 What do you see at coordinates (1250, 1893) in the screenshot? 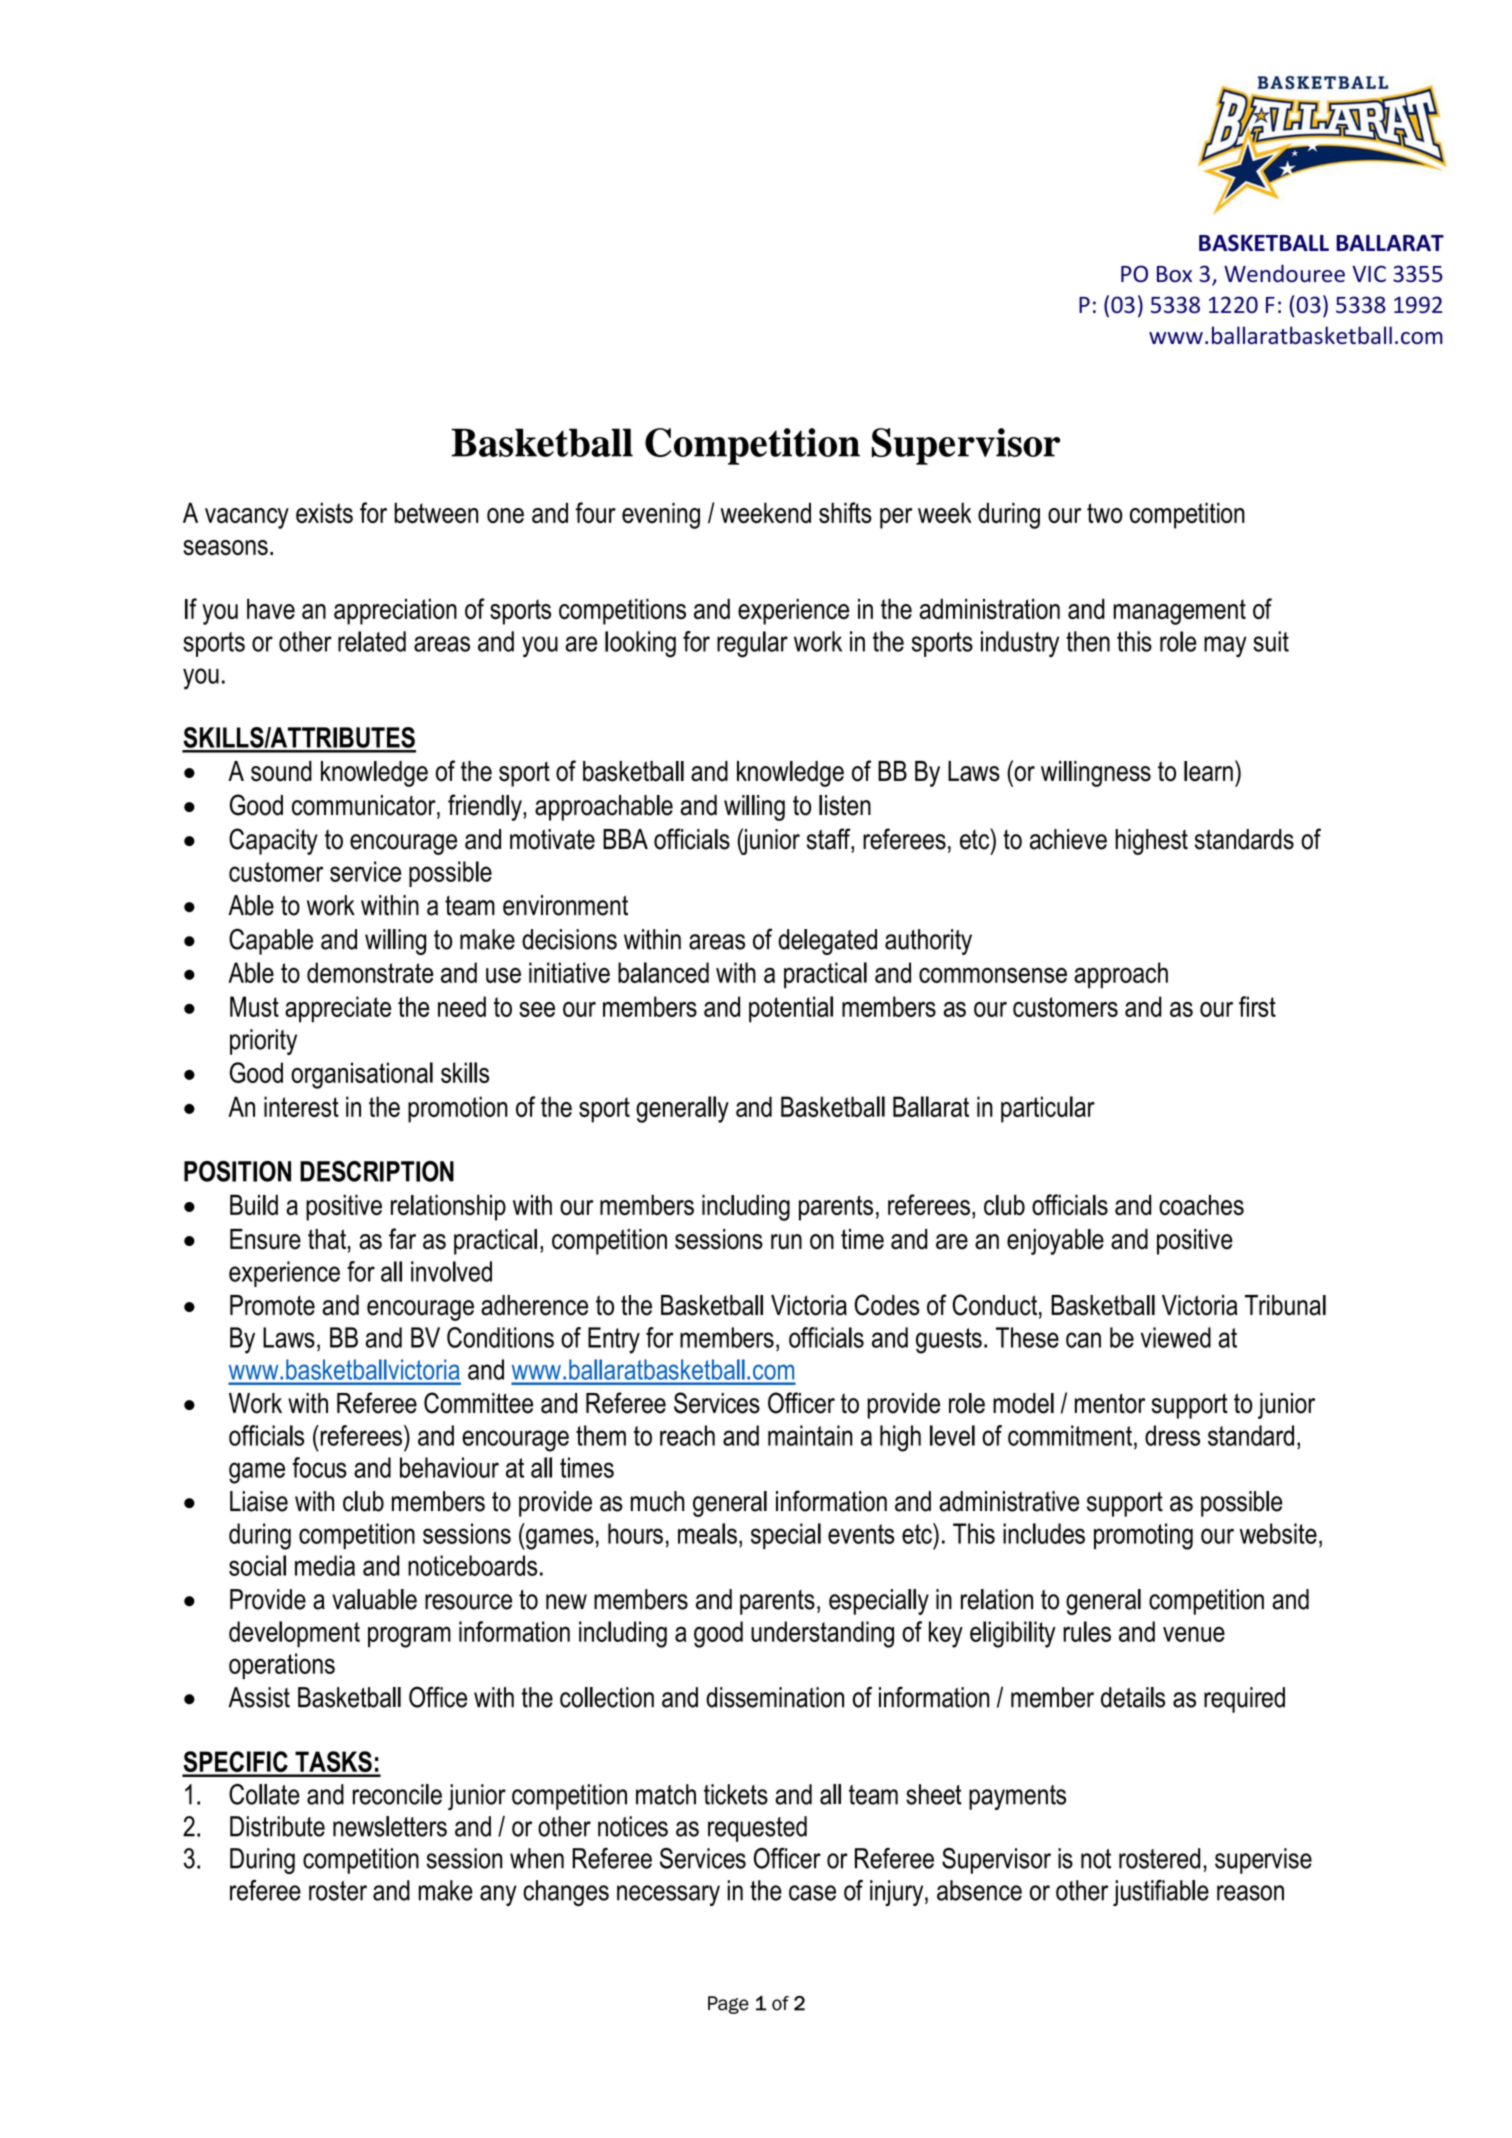
I see `reason` at bounding box center [1250, 1893].
